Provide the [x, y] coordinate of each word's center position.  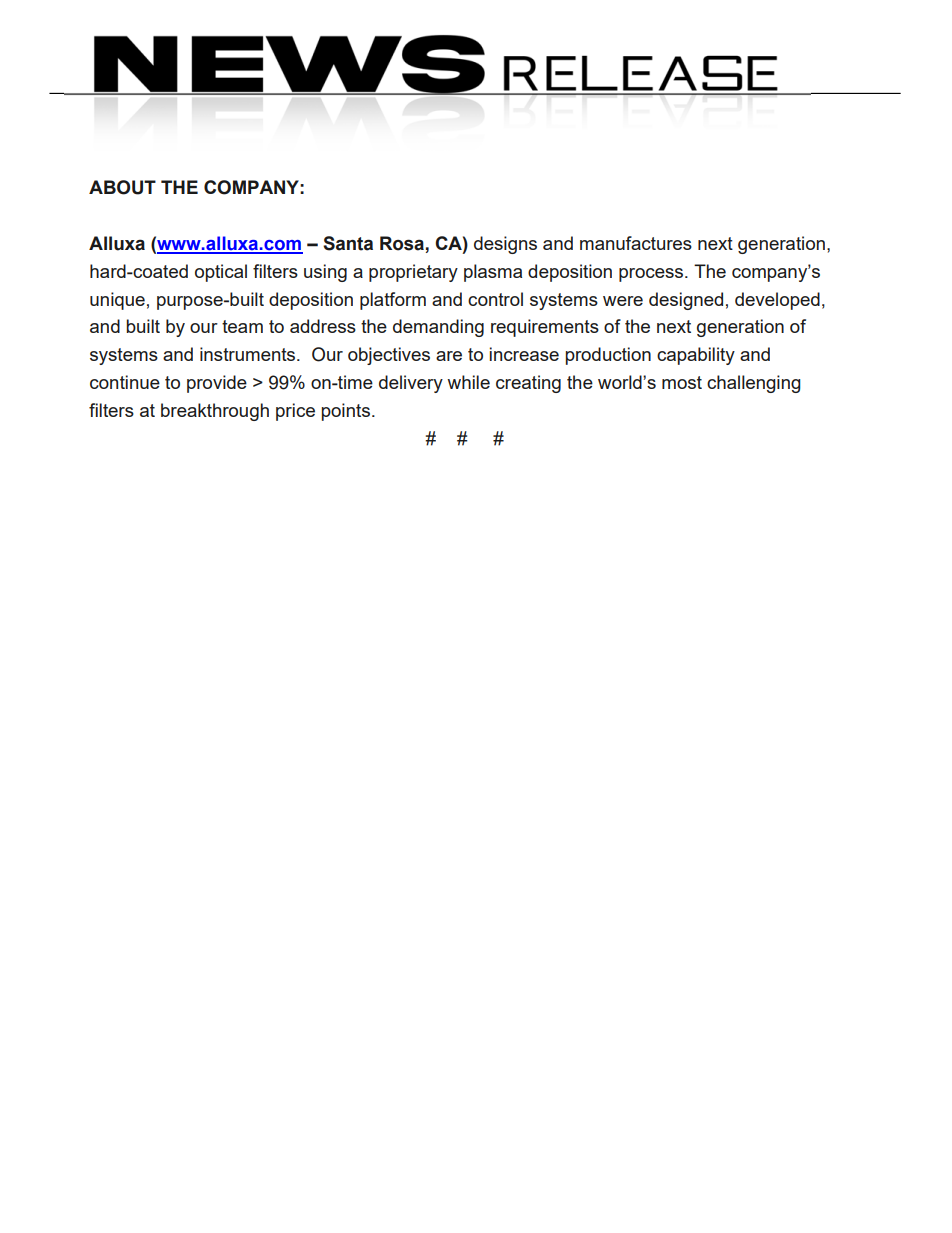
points [346, 412]
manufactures [636, 243]
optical [221, 273]
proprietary [413, 273]
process [652, 275]
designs [505, 245]
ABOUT [122, 187]
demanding [438, 328]
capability [696, 356]
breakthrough [215, 412]
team [242, 326]
